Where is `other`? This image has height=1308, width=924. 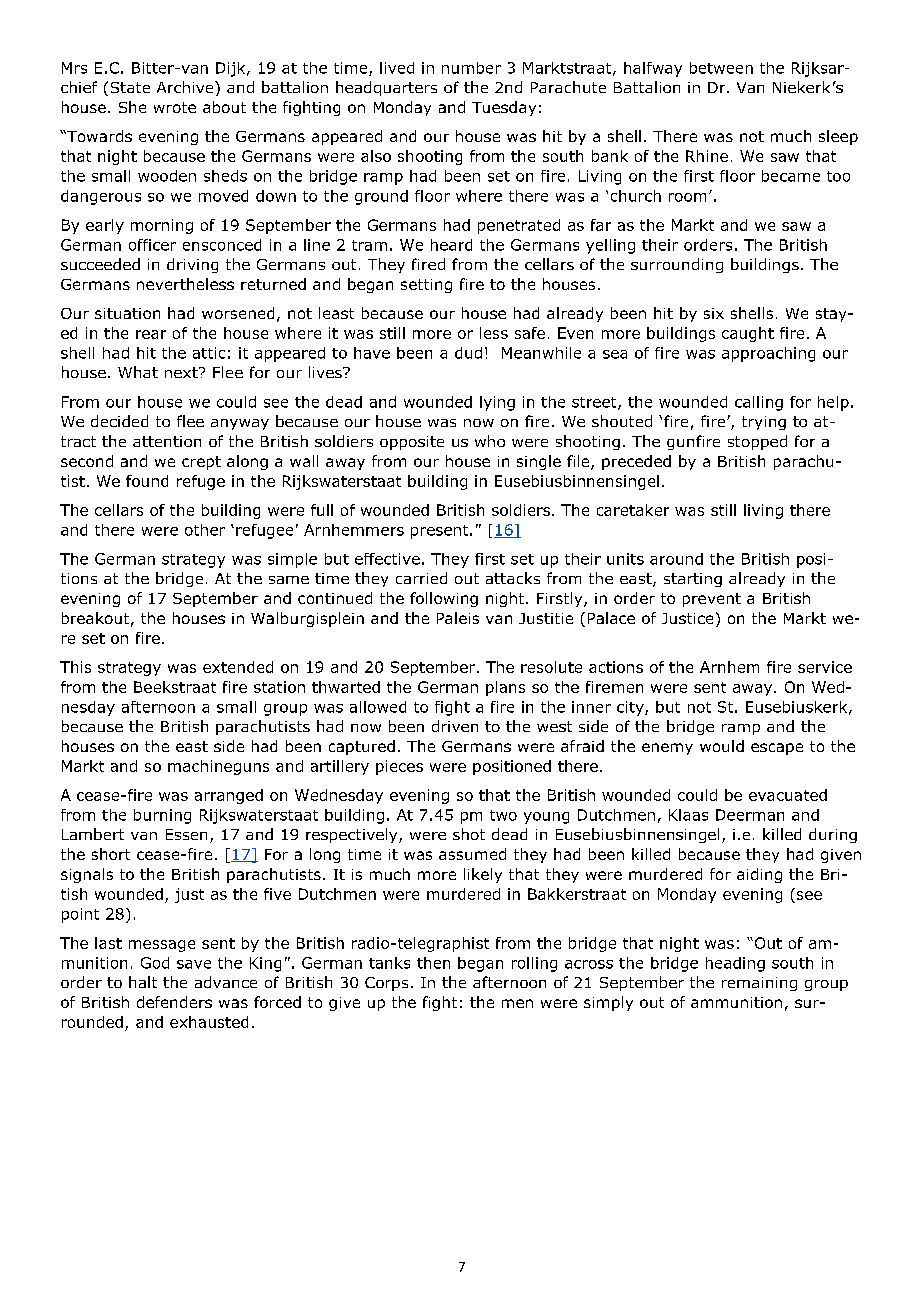 other is located at coordinates (205, 530).
